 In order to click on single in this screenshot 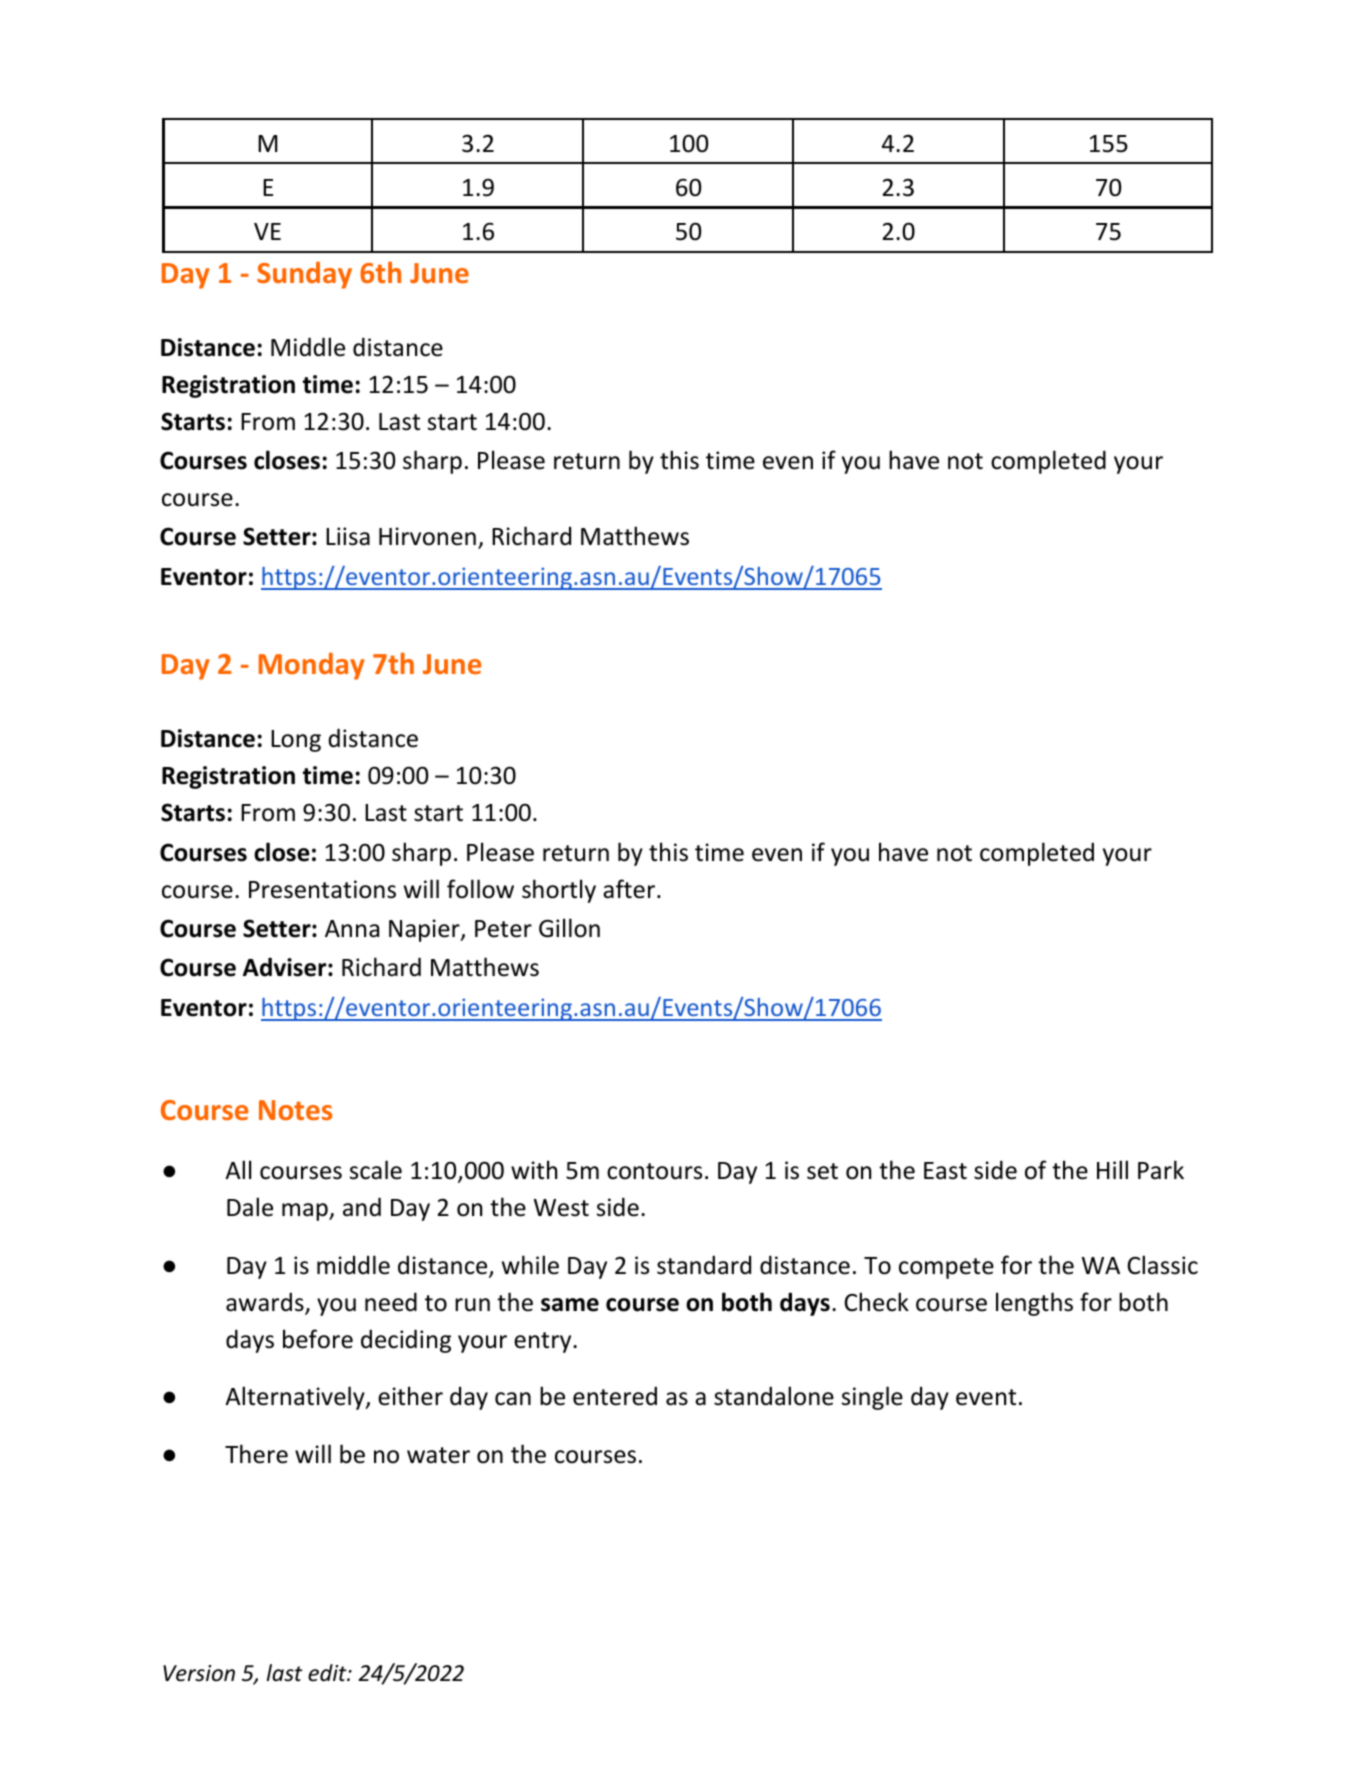, I will do `click(872, 1398)`.
